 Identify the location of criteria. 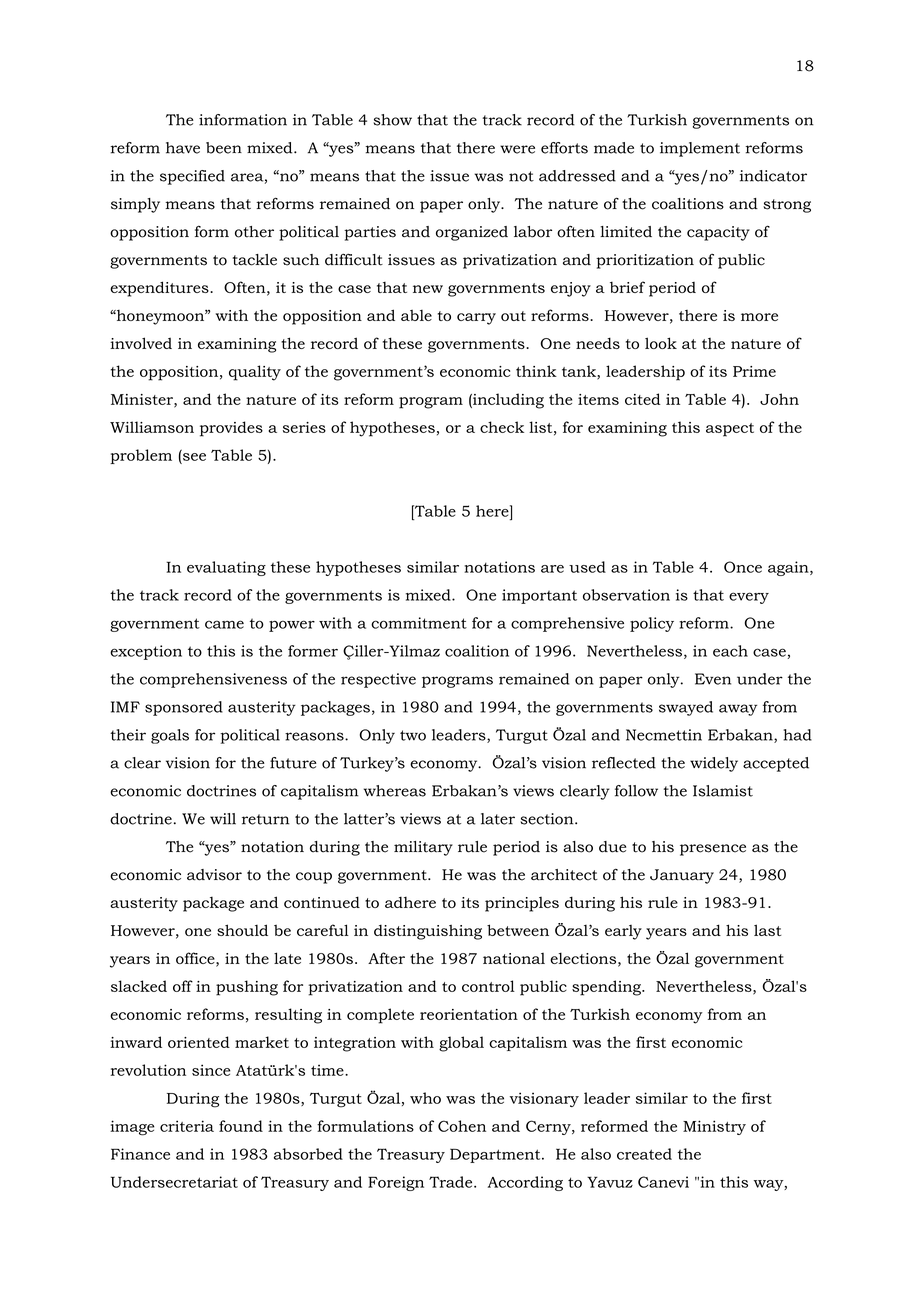
(187, 1126).
